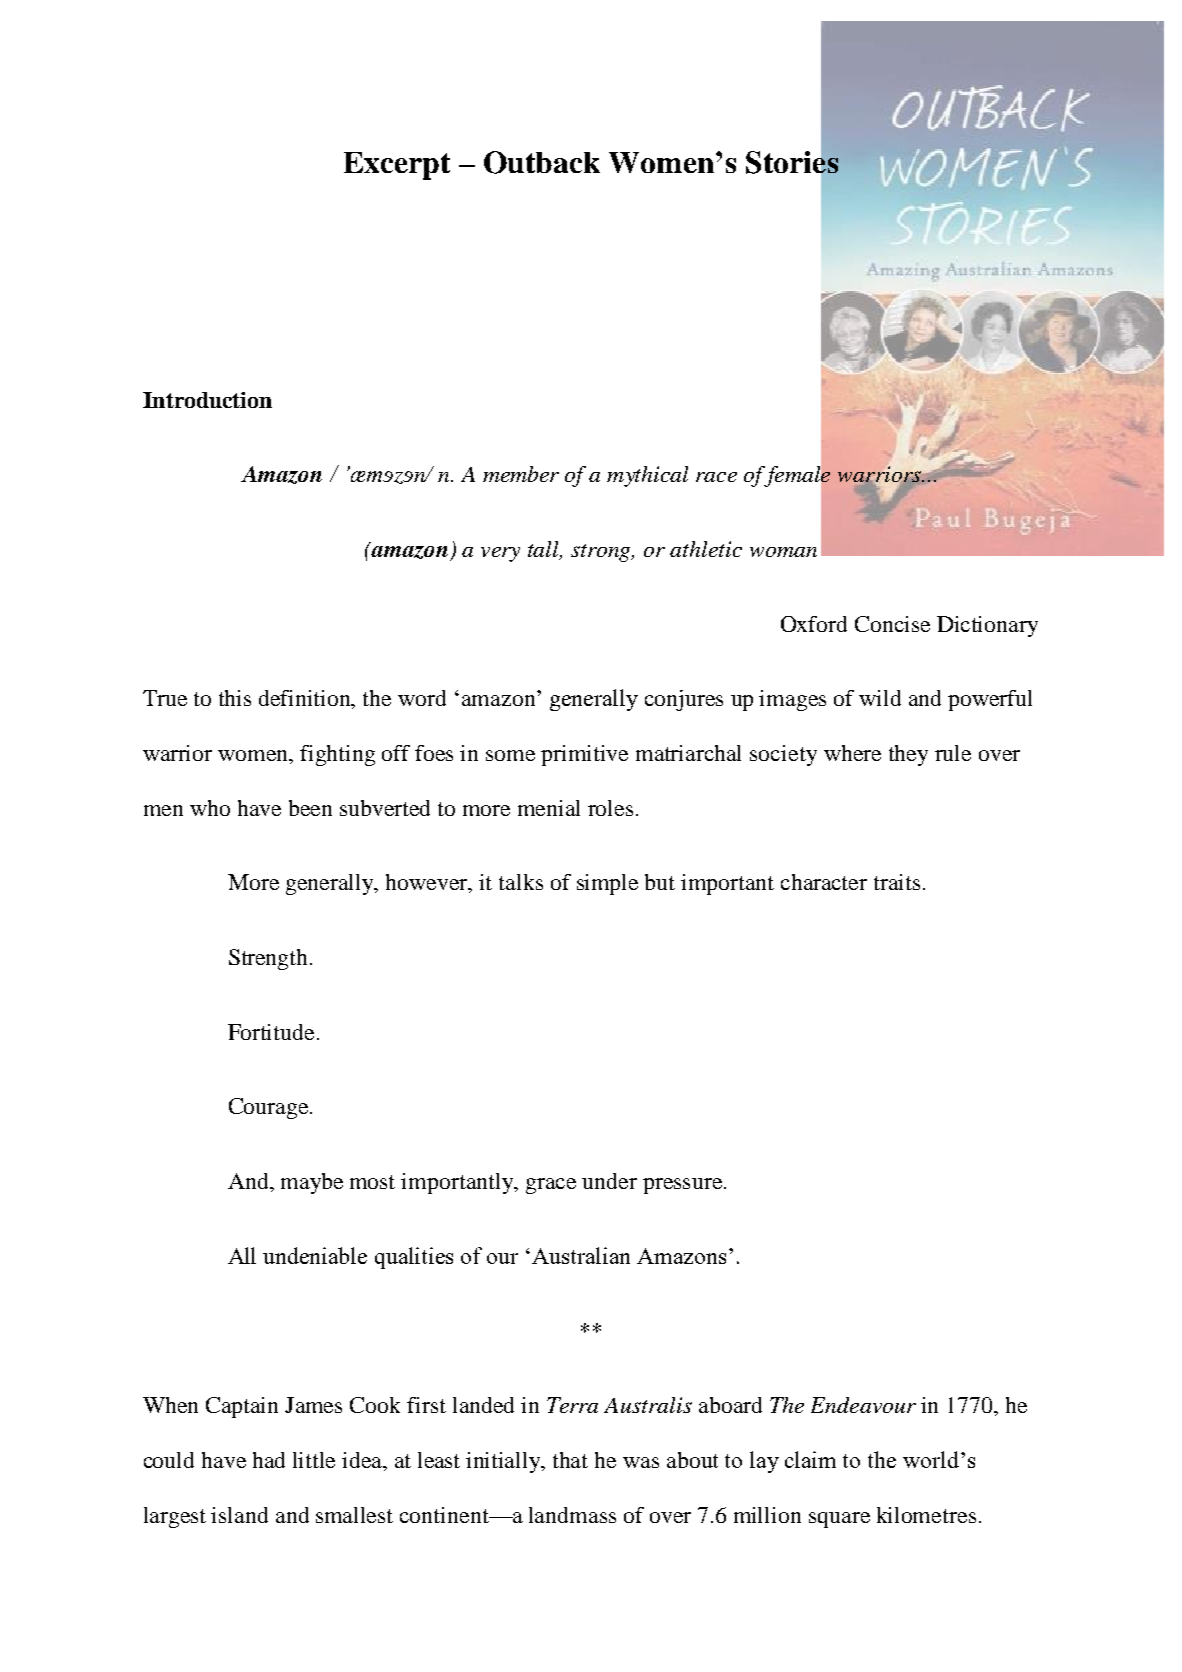  Describe the element at coordinates (892, 624) in the image. I see `Concise` at that location.
